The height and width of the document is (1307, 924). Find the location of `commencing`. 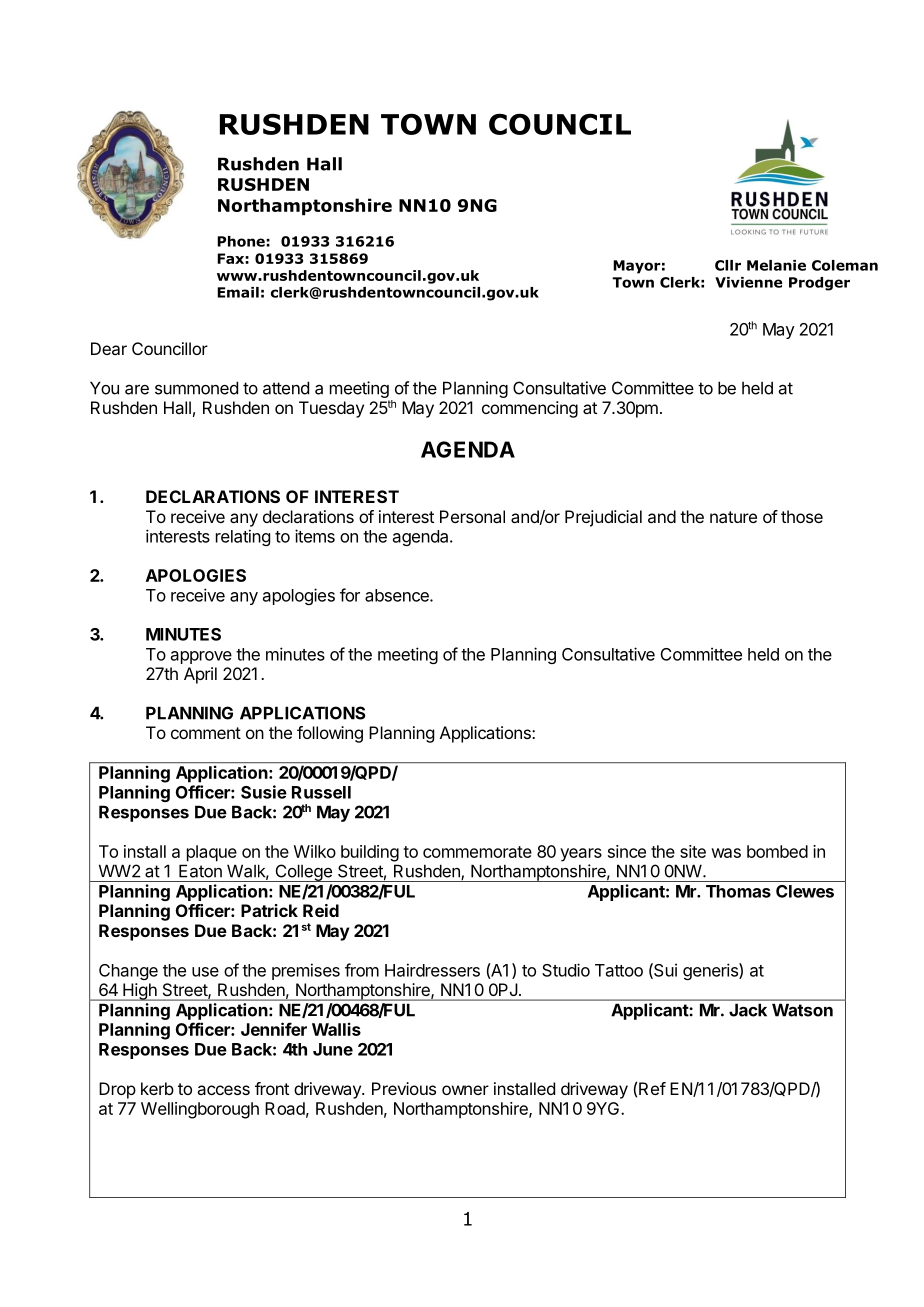

commencing is located at coordinates (530, 409).
